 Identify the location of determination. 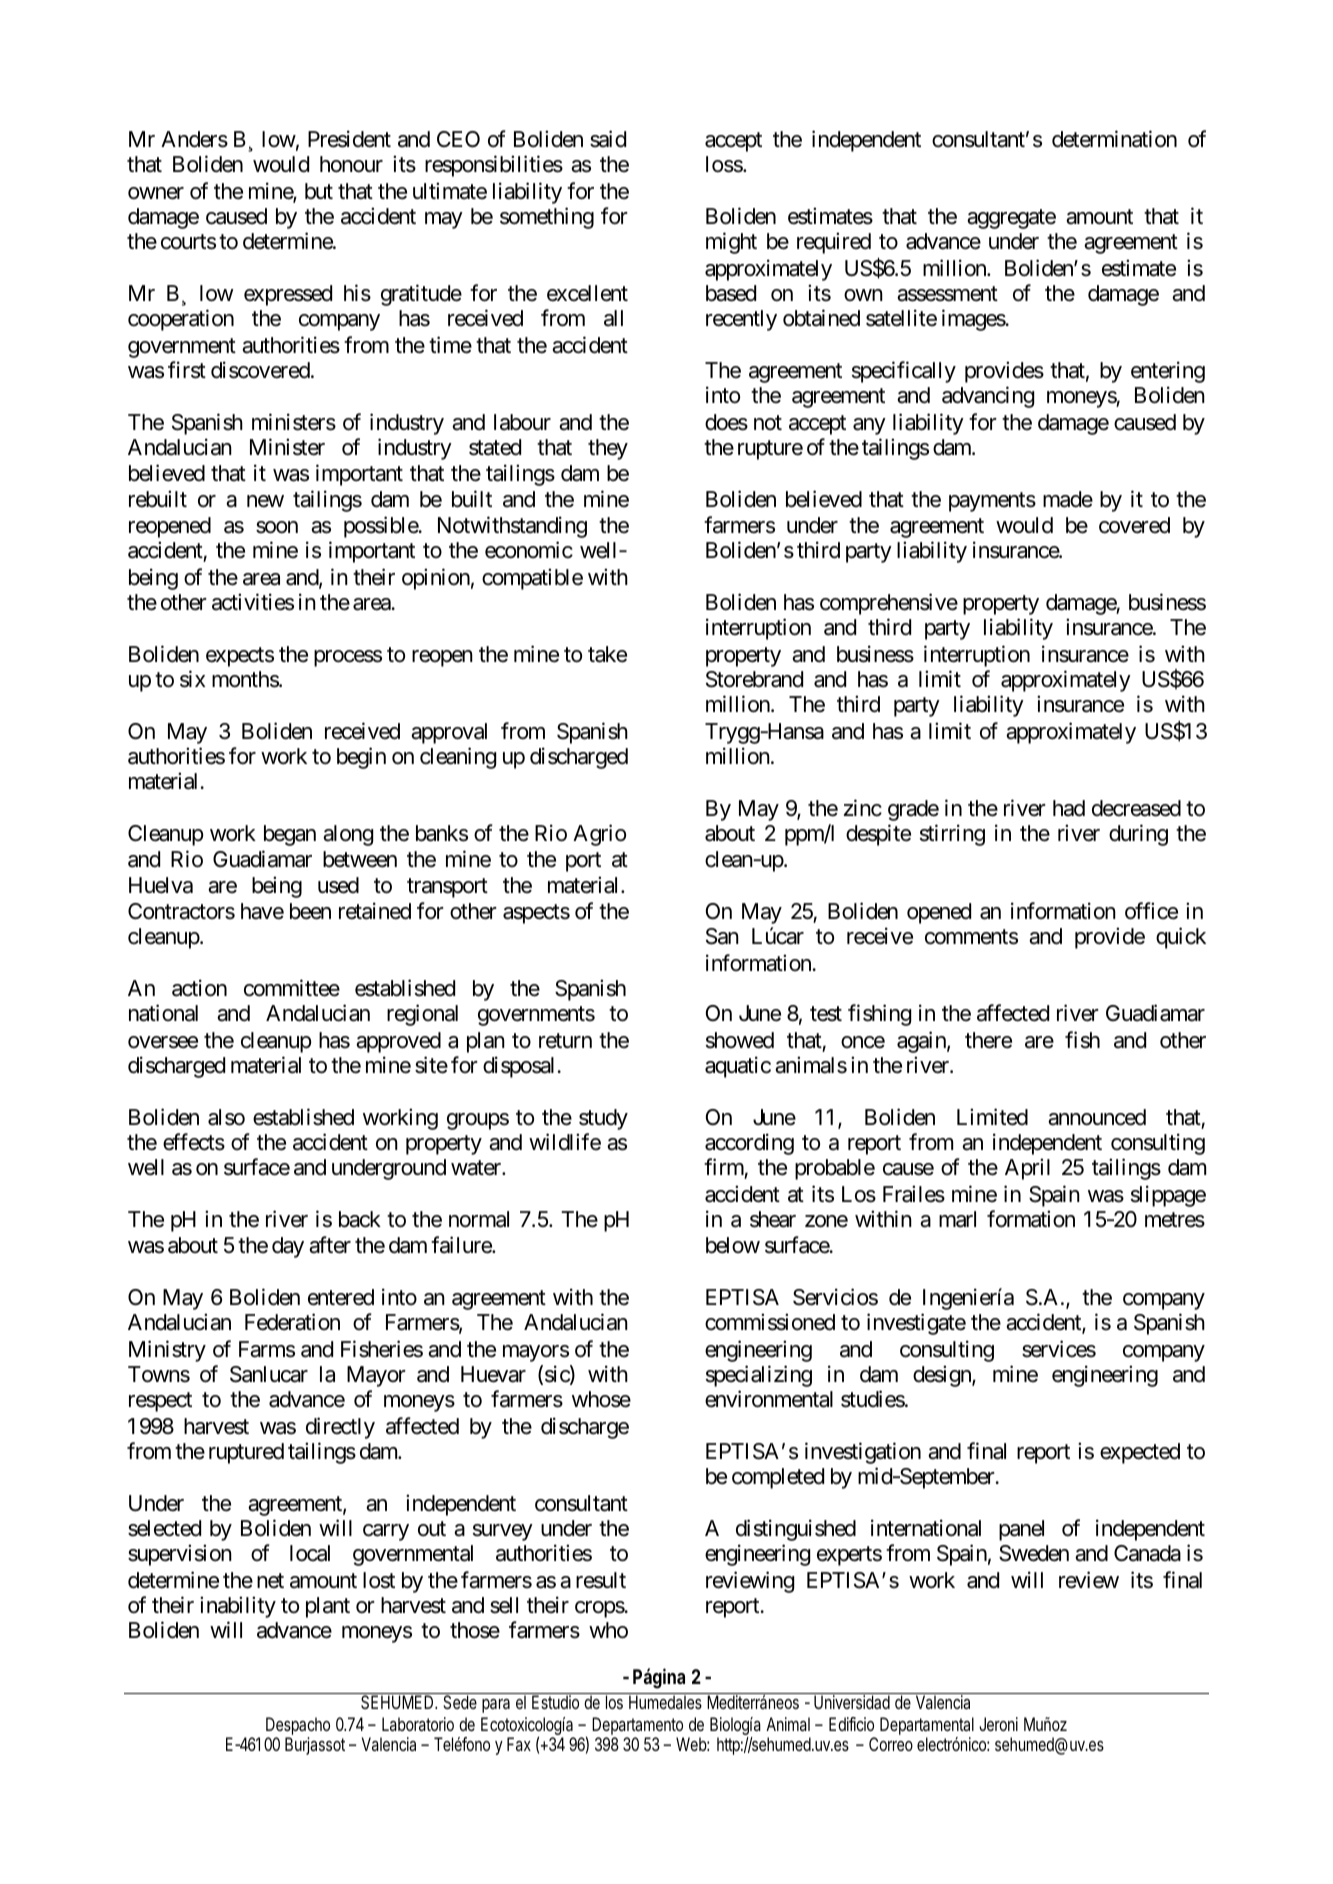
(1114, 139).
